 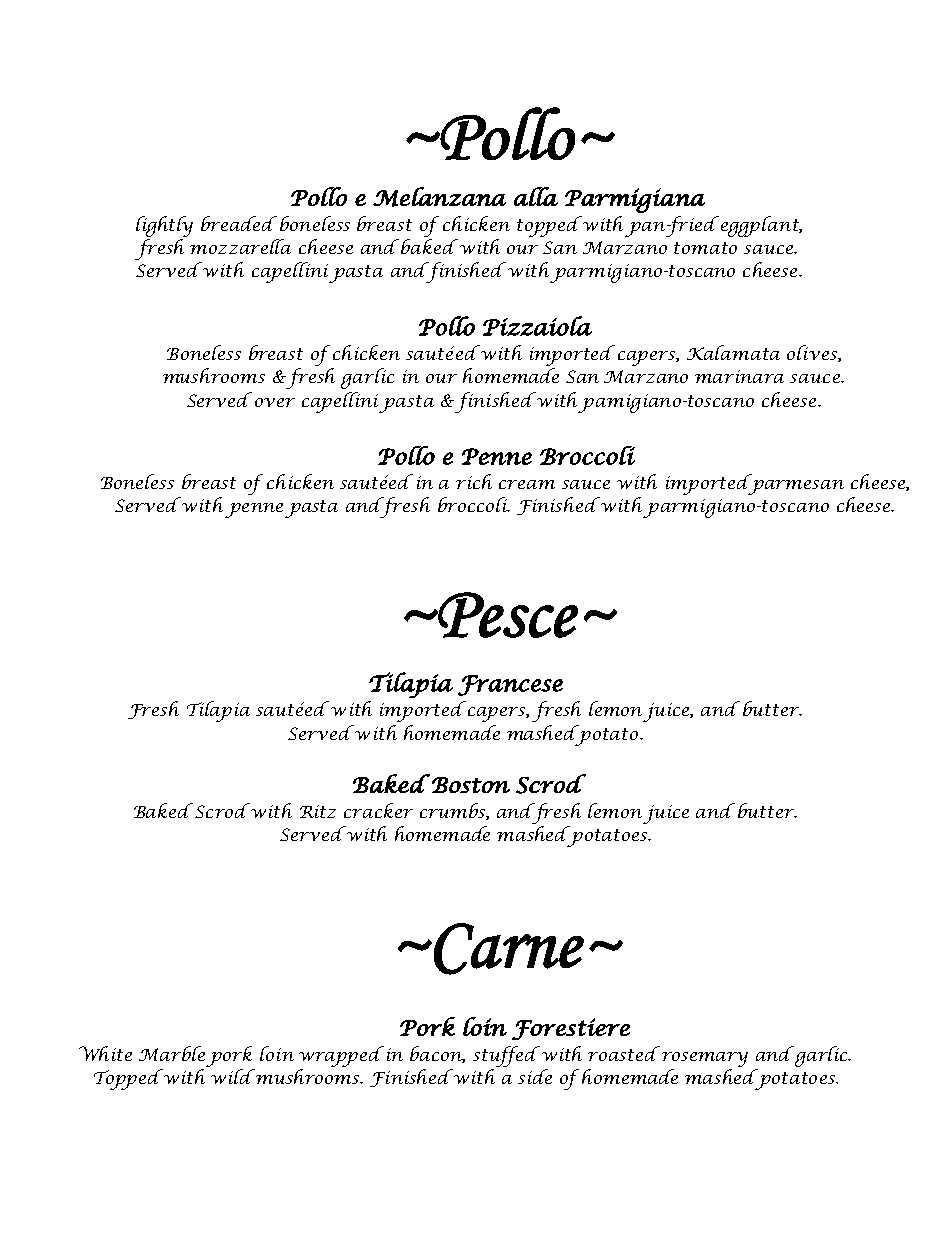 I want to click on crumbs, so click(x=453, y=811).
